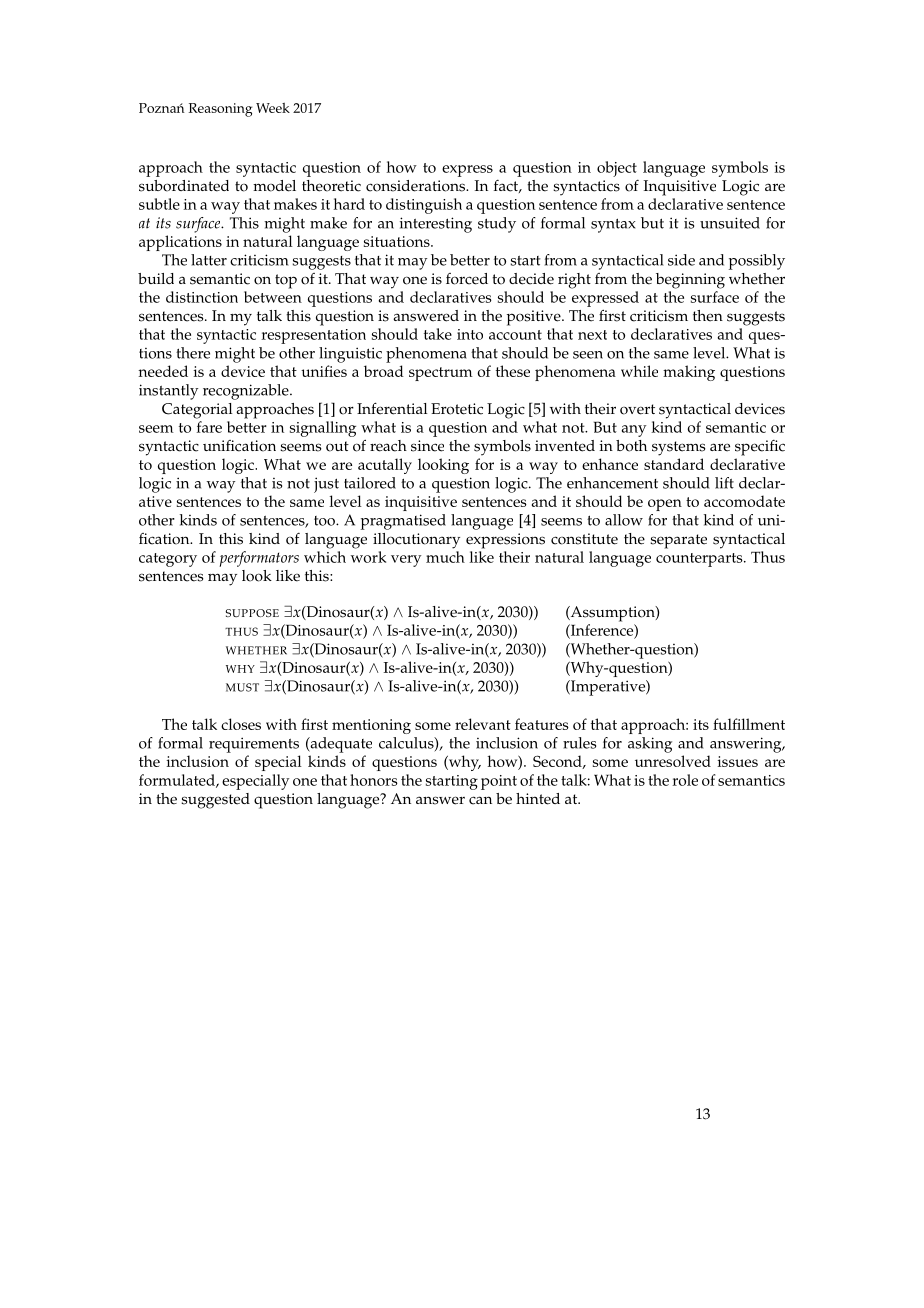  I want to click on distinction, so click(202, 297).
